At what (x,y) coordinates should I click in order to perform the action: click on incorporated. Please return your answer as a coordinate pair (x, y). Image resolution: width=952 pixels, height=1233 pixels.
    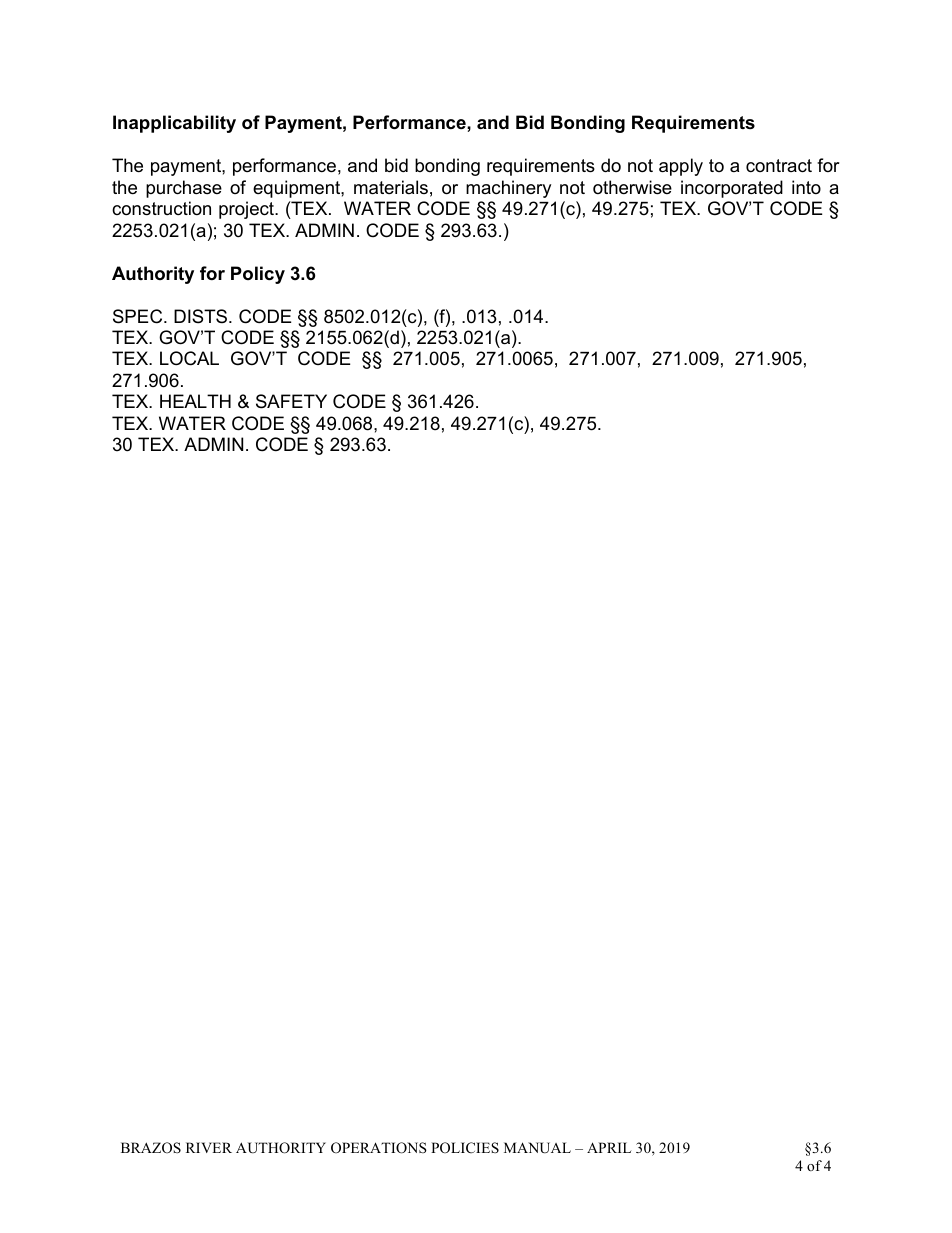
    Looking at the image, I should click on (732, 189).
